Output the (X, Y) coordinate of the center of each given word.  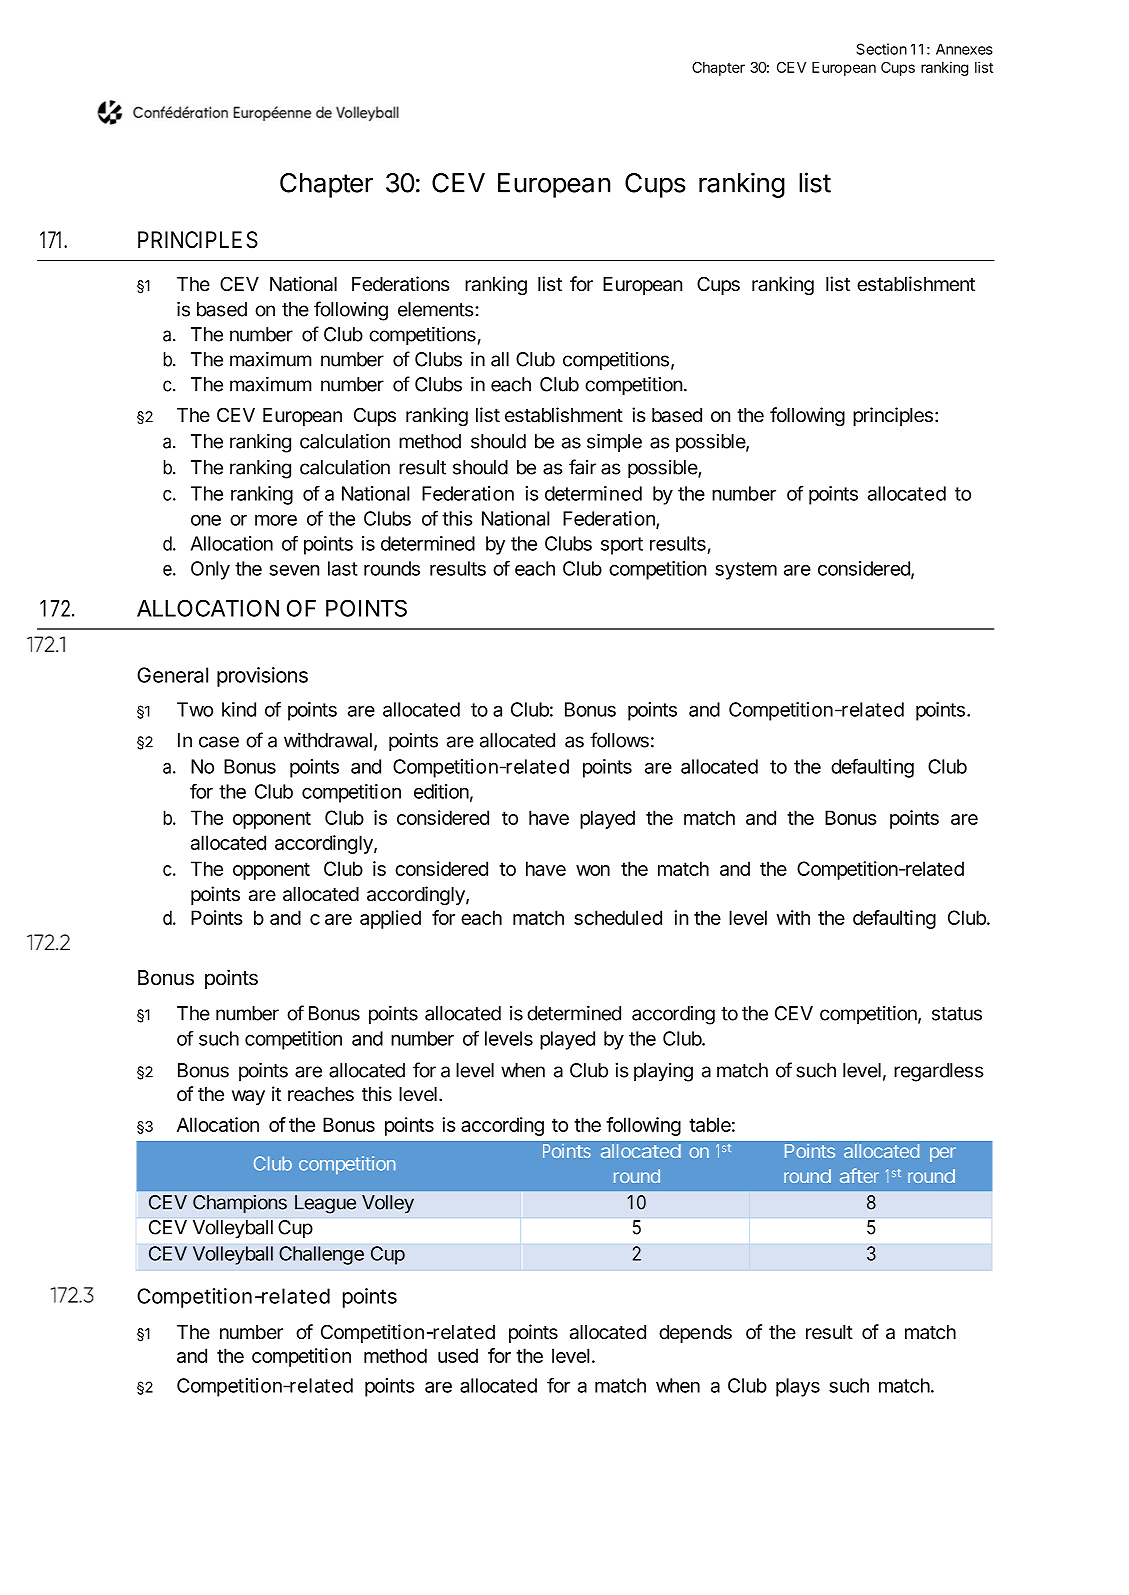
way (248, 1097)
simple (614, 442)
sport (622, 546)
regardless (939, 1072)
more (276, 520)
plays (798, 1387)
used (458, 1355)
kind (239, 709)
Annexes (964, 49)
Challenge (321, 1255)
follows (619, 740)
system (746, 571)
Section (881, 49)
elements (436, 309)
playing (663, 1072)
